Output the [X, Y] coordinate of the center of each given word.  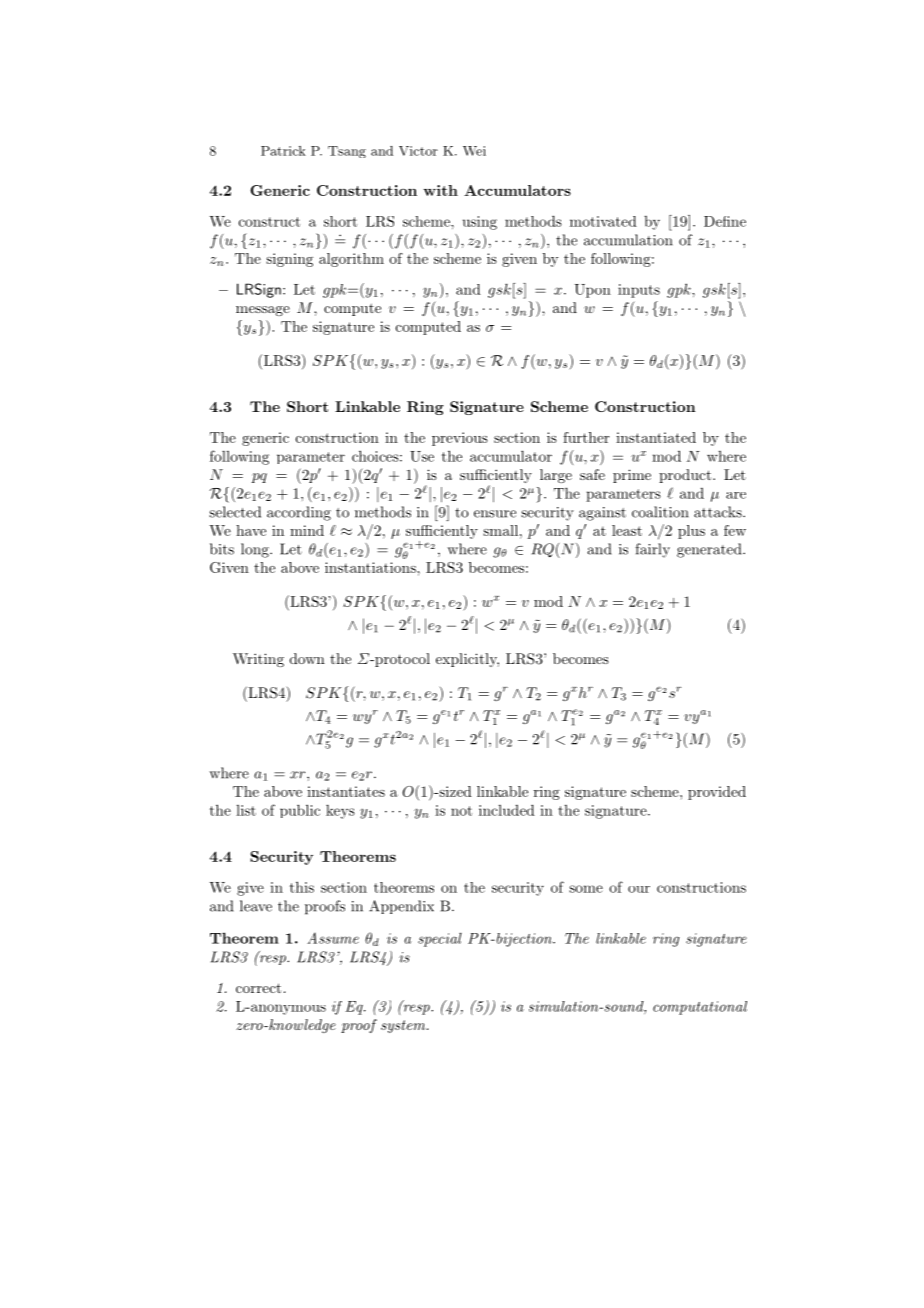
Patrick [283, 151]
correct [258, 988]
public [300, 811]
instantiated [656, 437]
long [256, 550]
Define [725, 221]
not [461, 811]
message [263, 311]
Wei [474, 151]
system [404, 1026]
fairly [652, 550]
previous [460, 439]
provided [717, 793]
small [500, 530]
